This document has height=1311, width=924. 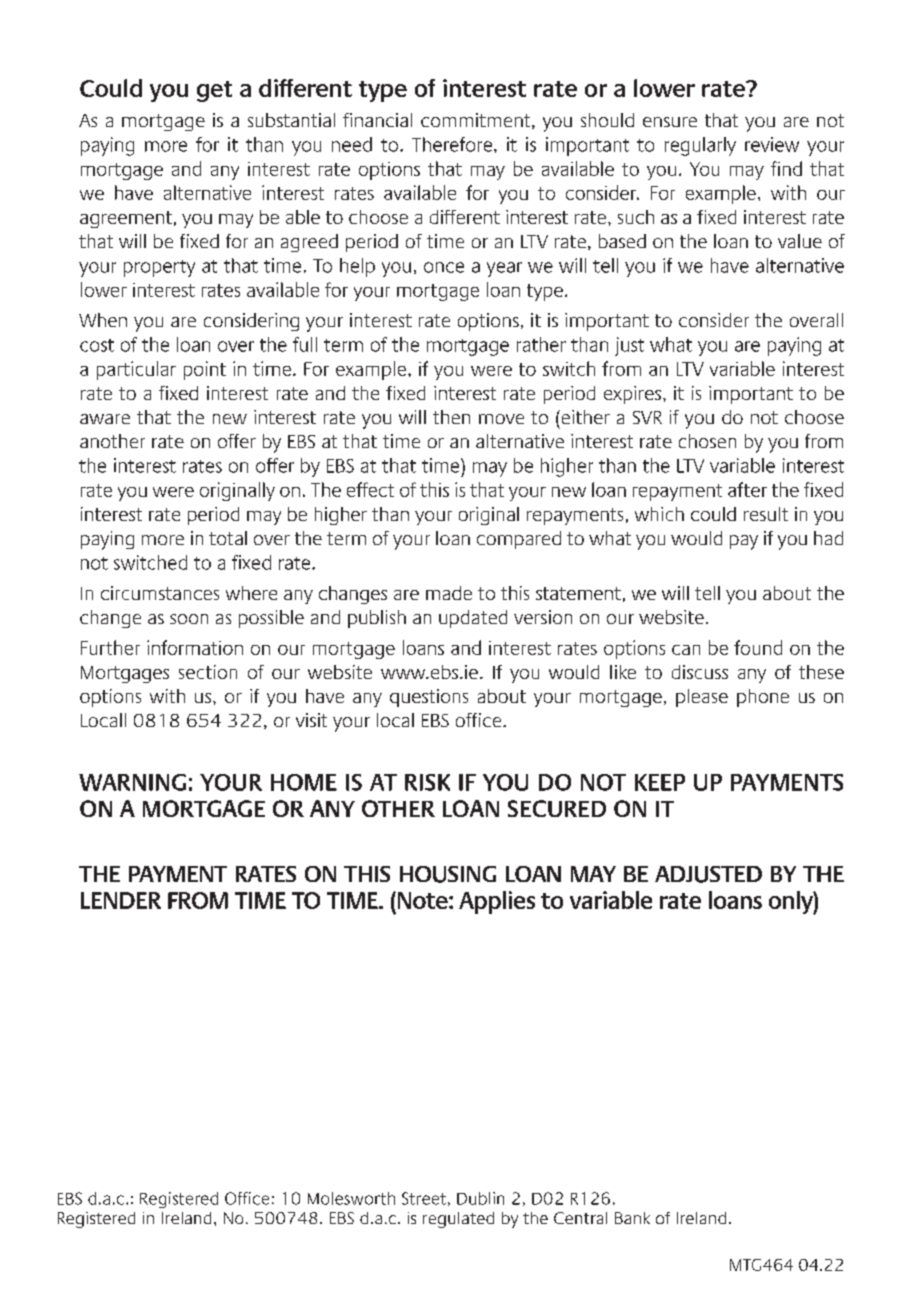 I want to click on get, so click(x=214, y=91).
